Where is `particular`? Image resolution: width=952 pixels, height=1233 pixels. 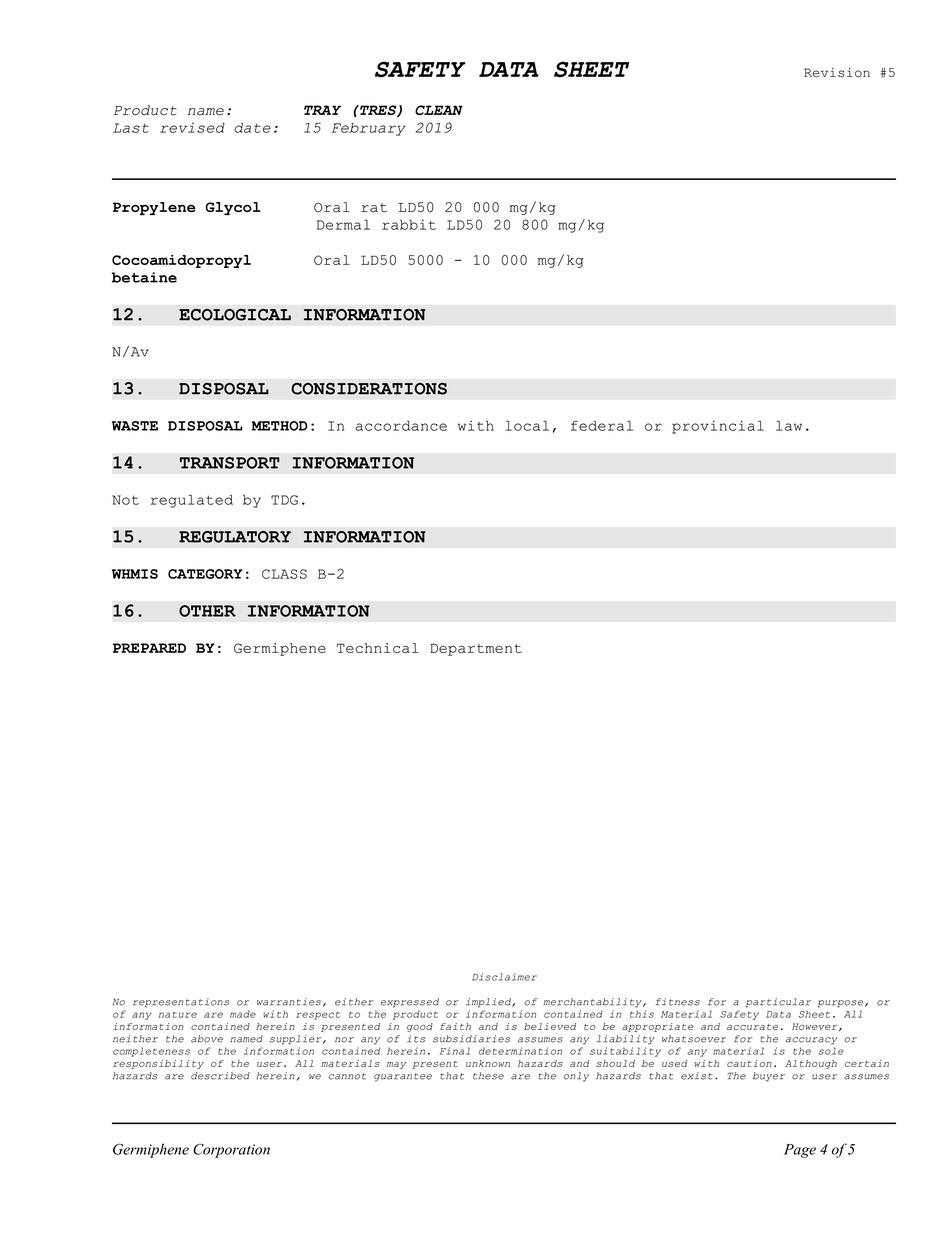 particular is located at coordinates (778, 1002).
